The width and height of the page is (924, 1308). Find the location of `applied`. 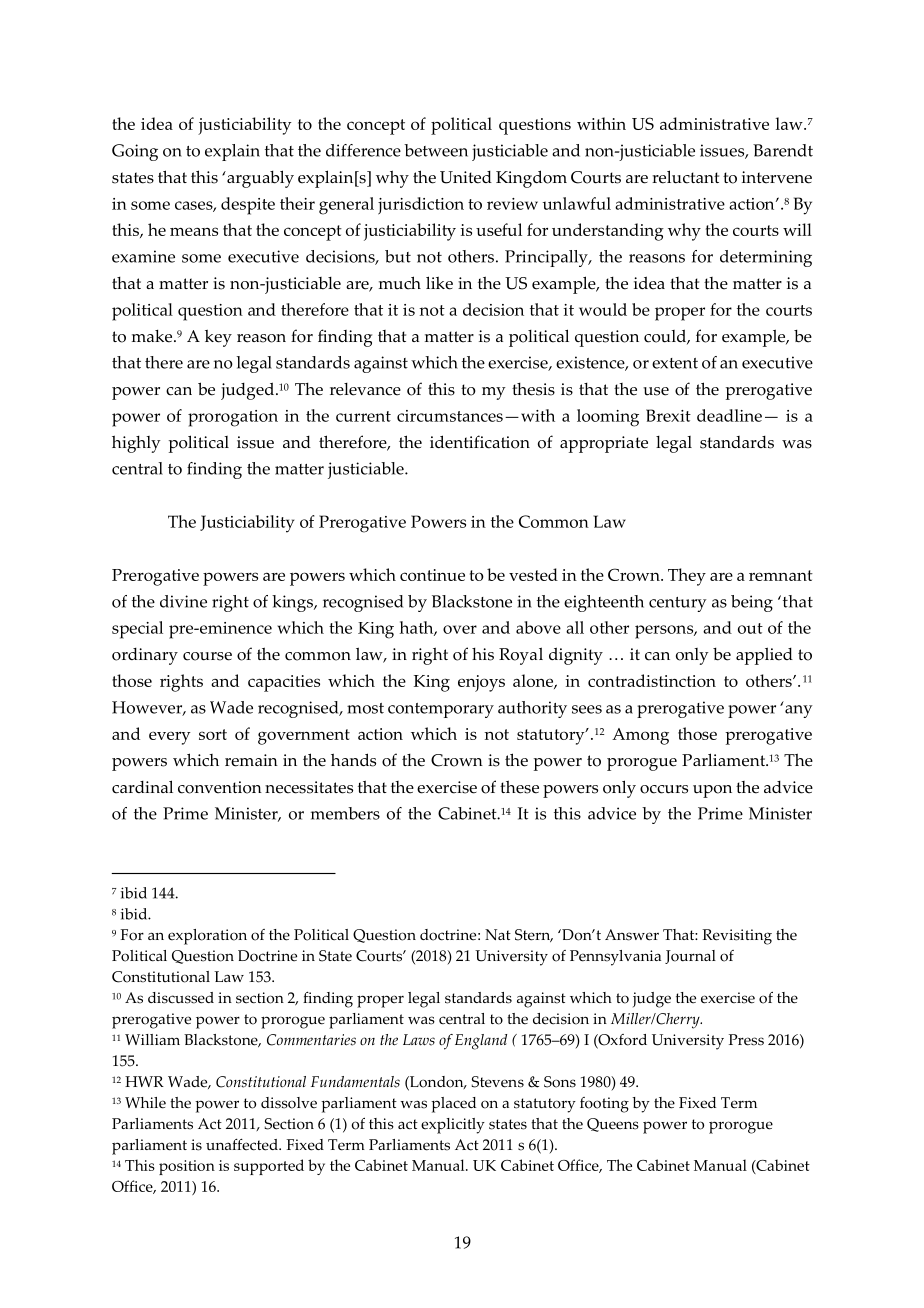

applied is located at coordinates (764, 656).
